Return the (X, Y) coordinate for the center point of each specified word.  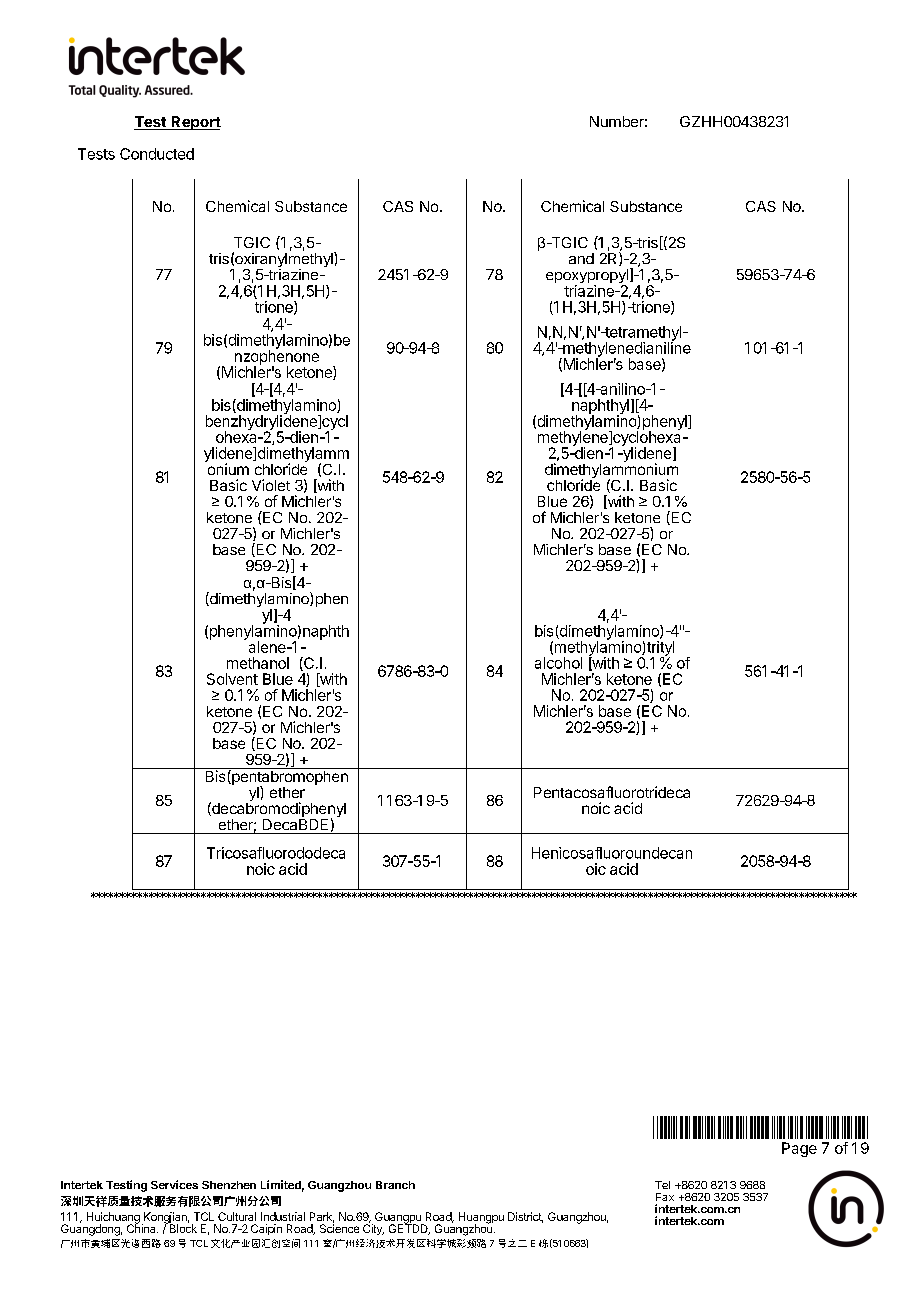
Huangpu (481, 1219)
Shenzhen (229, 1185)
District (525, 1217)
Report (195, 123)
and (581, 258)
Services (174, 1184)
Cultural (237, 1216)
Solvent (232, 679)
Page (799, 1149)
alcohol (558, 663)
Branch (395, 1185)
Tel (662, 1185)
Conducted (157, 154)
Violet (271, 485)
